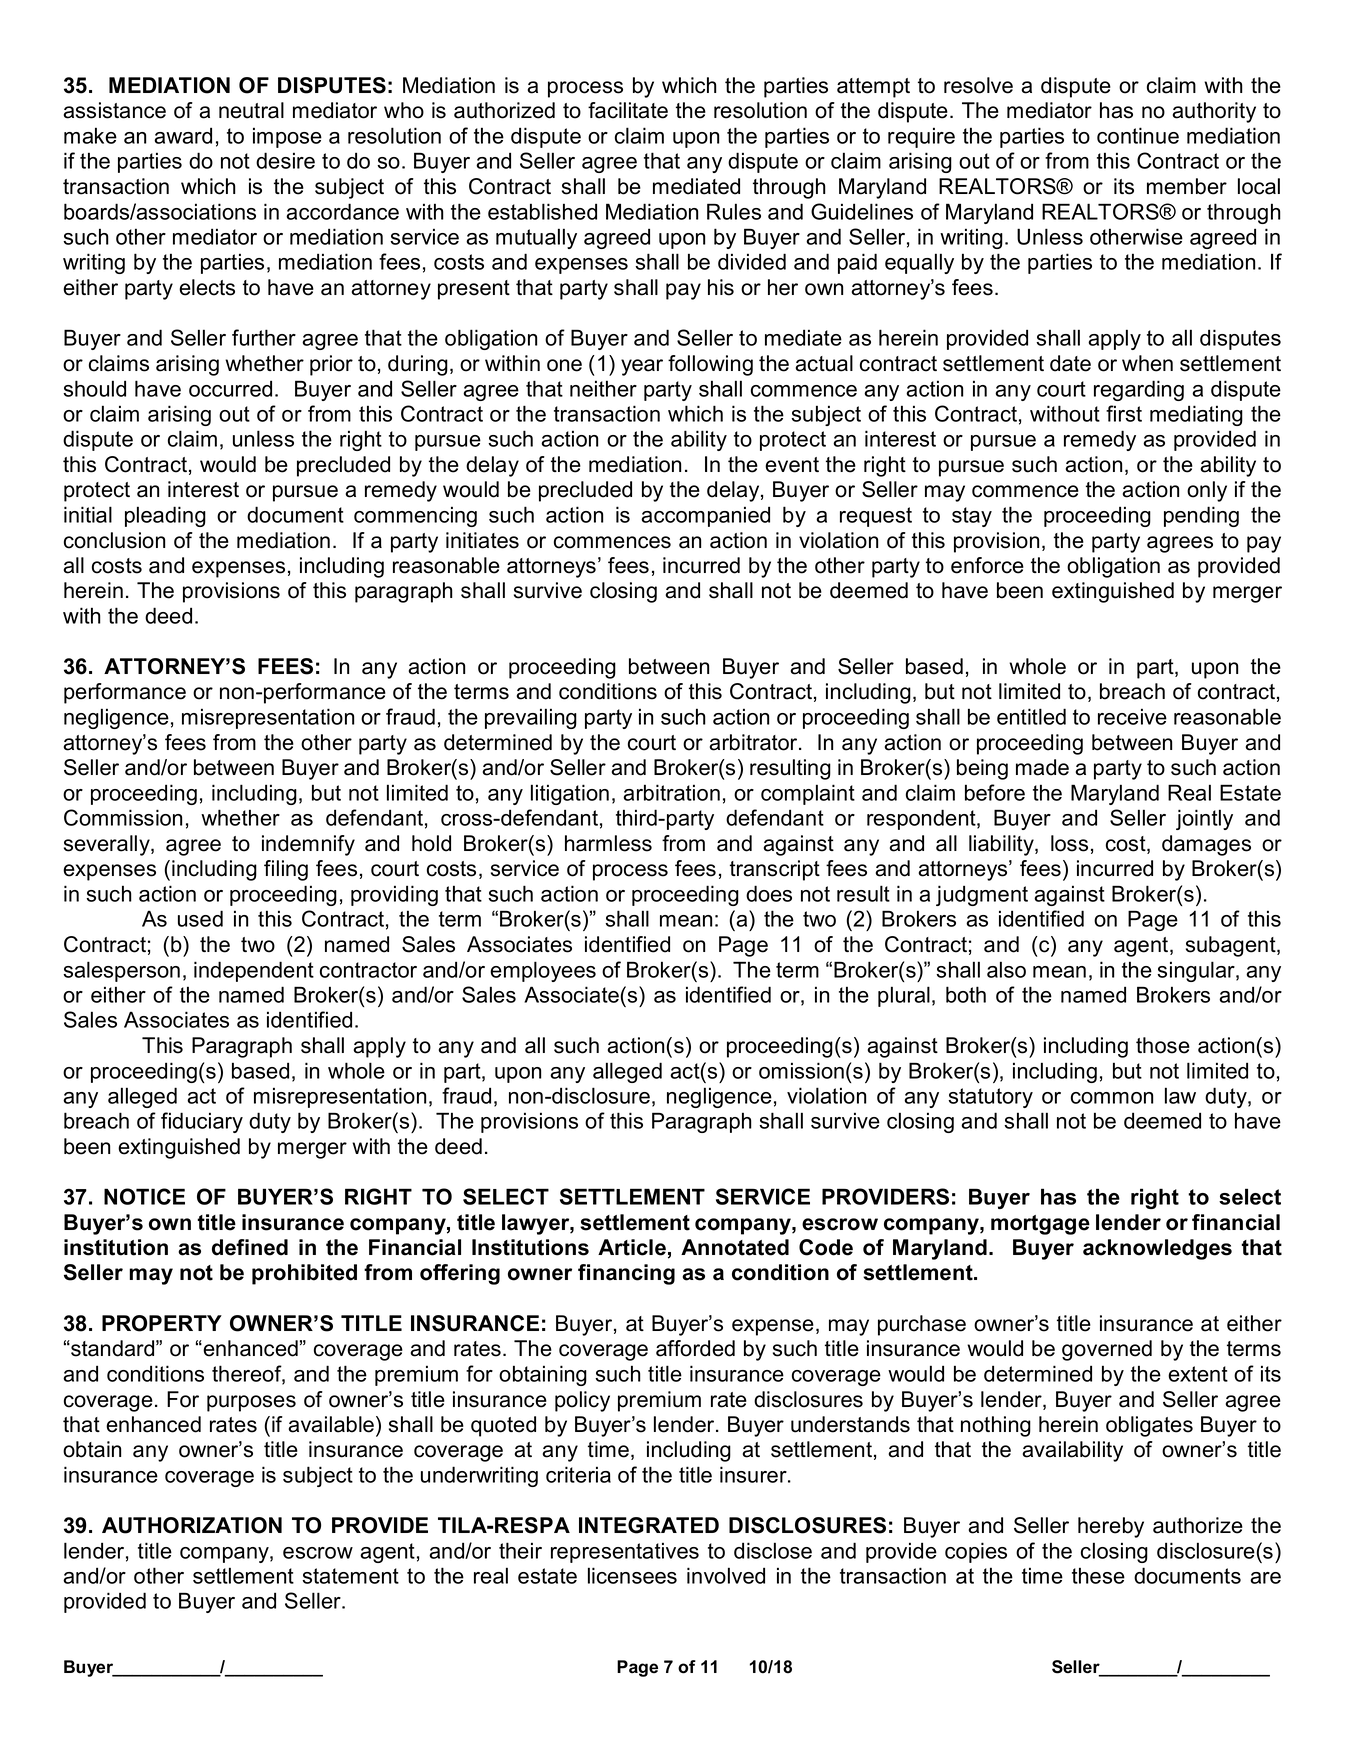 This page has width=1345, height=1740. Describe the element at coordinates (1040, 1225) in the page. I see `mortgage` at that location.
